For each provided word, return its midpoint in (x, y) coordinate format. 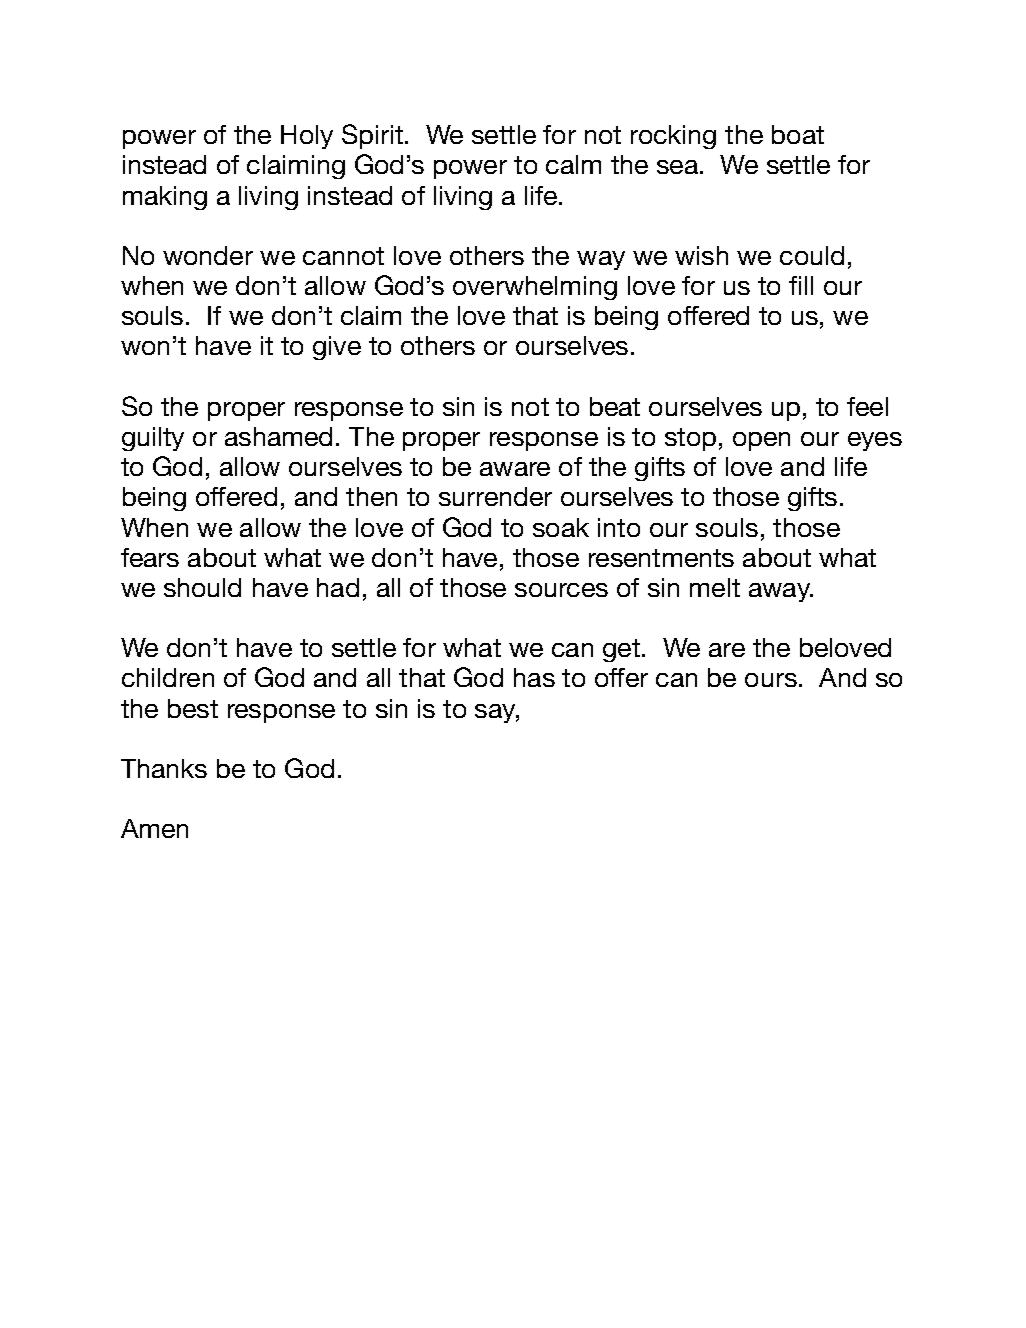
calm (573, 164)
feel (867, 406)
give (337, 348)
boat (798, 134)
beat (615, 406)
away (781, 592)
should (202, 587)
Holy (307, 137)
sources (561, 590)
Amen (154, 828)
